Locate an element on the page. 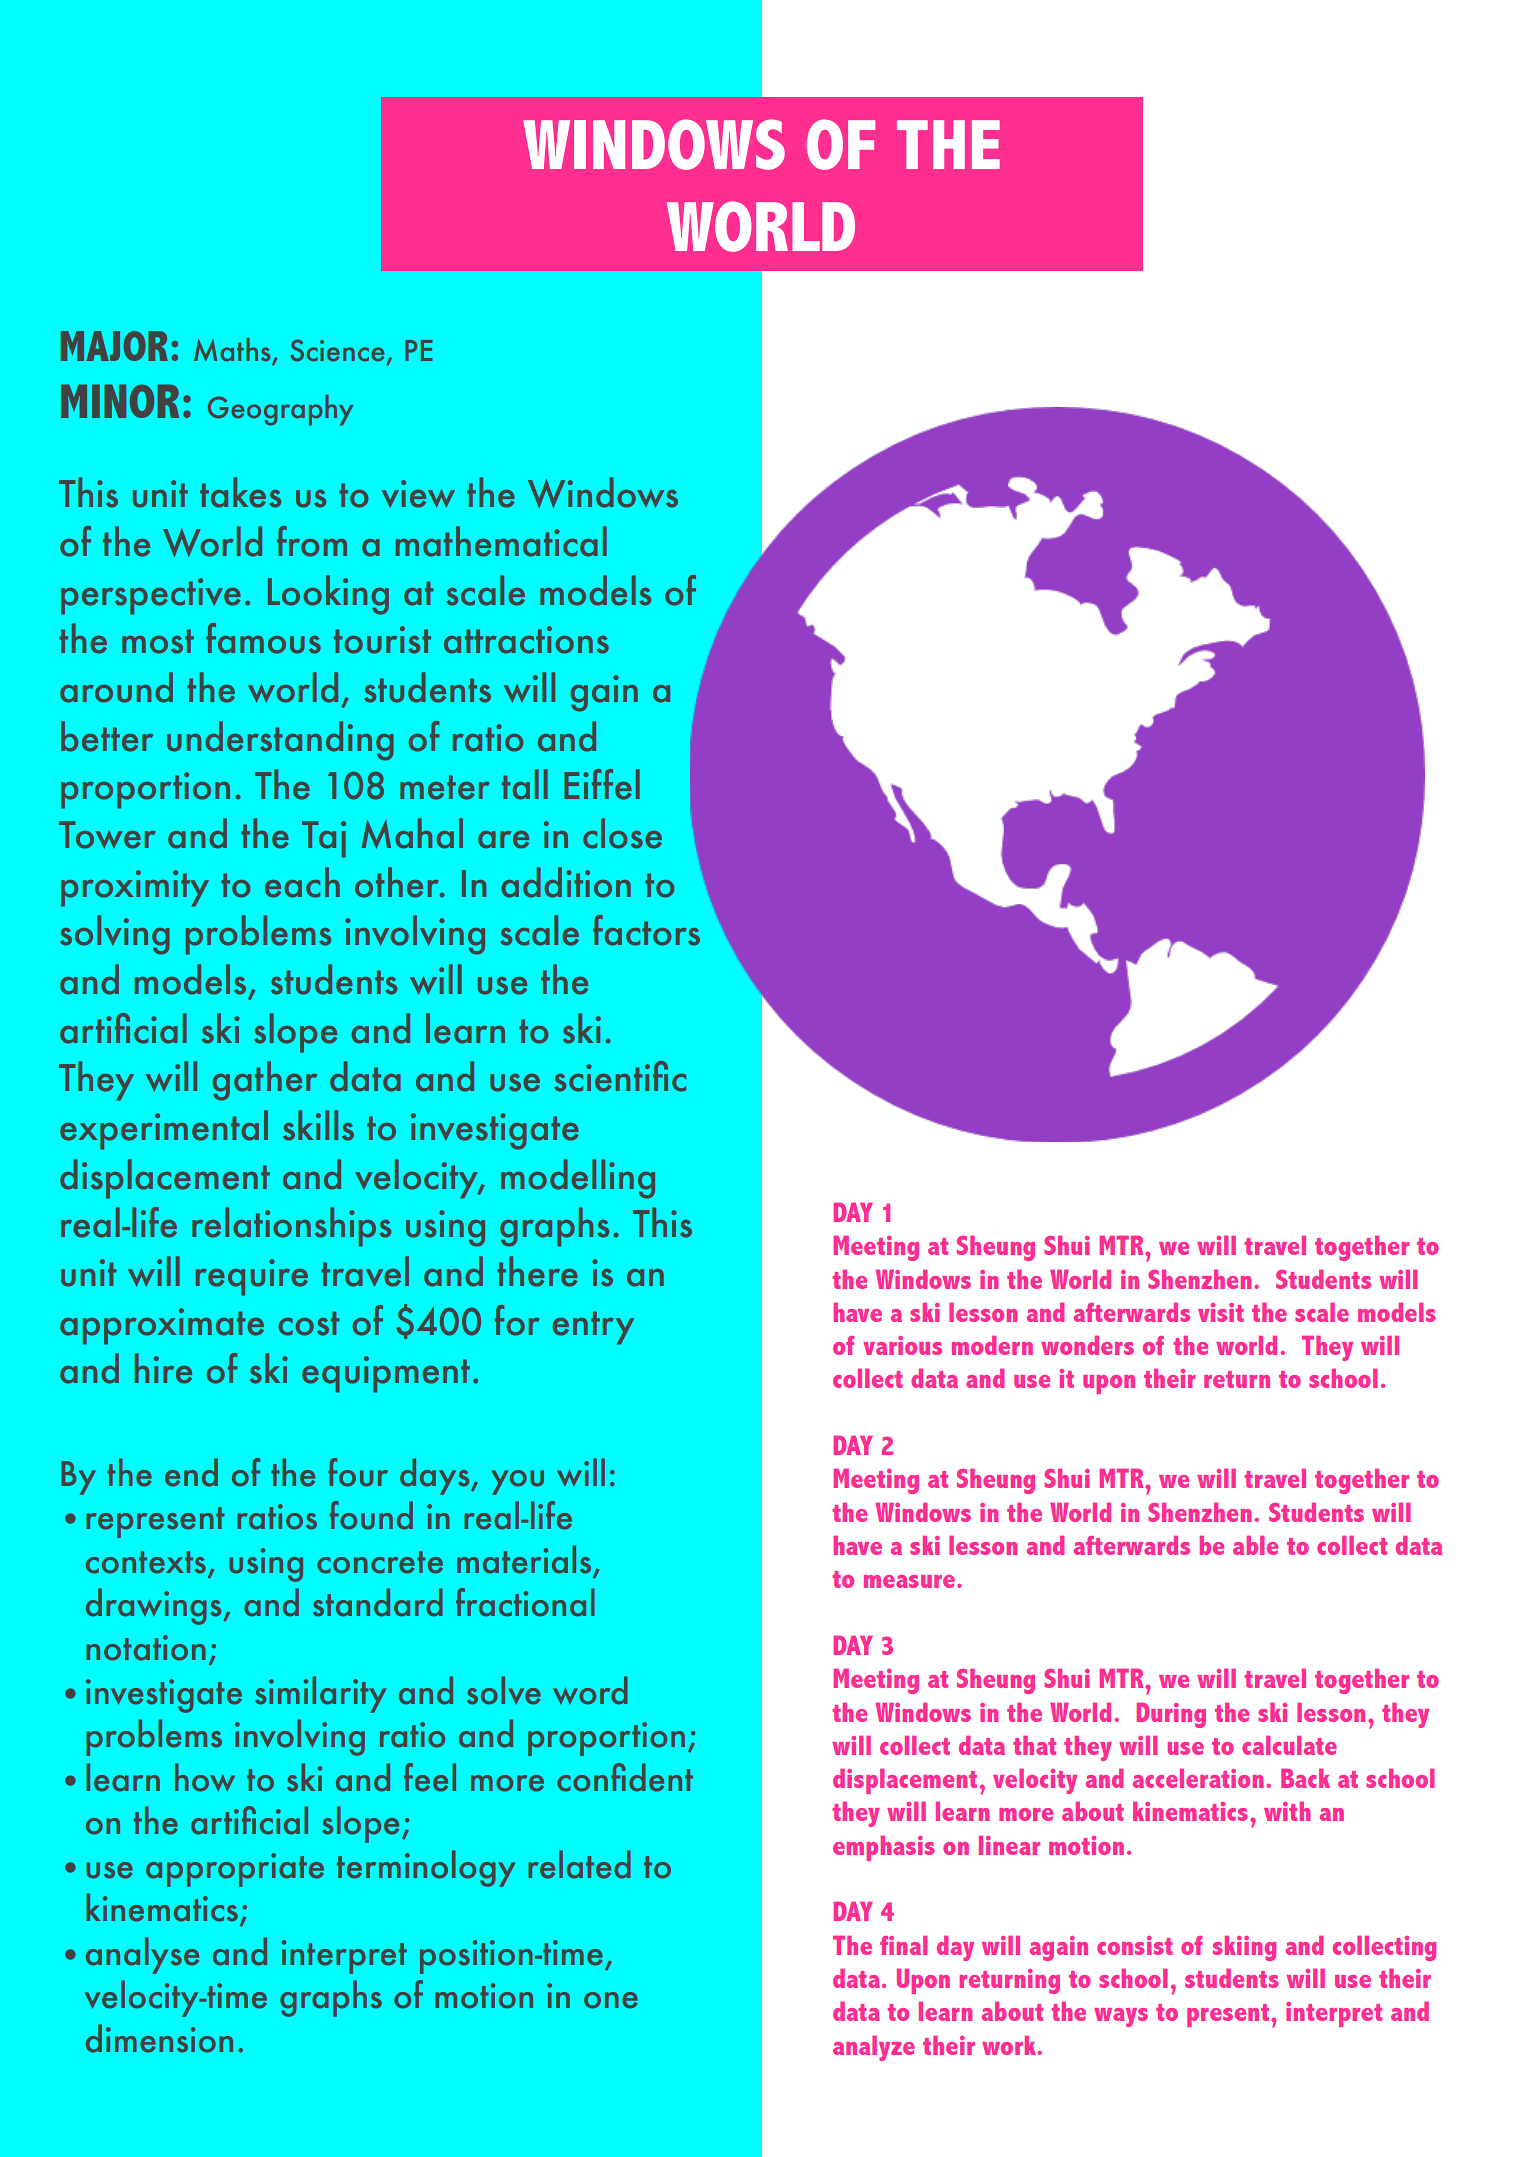  visit is located at coordinates (1221, 1312).
